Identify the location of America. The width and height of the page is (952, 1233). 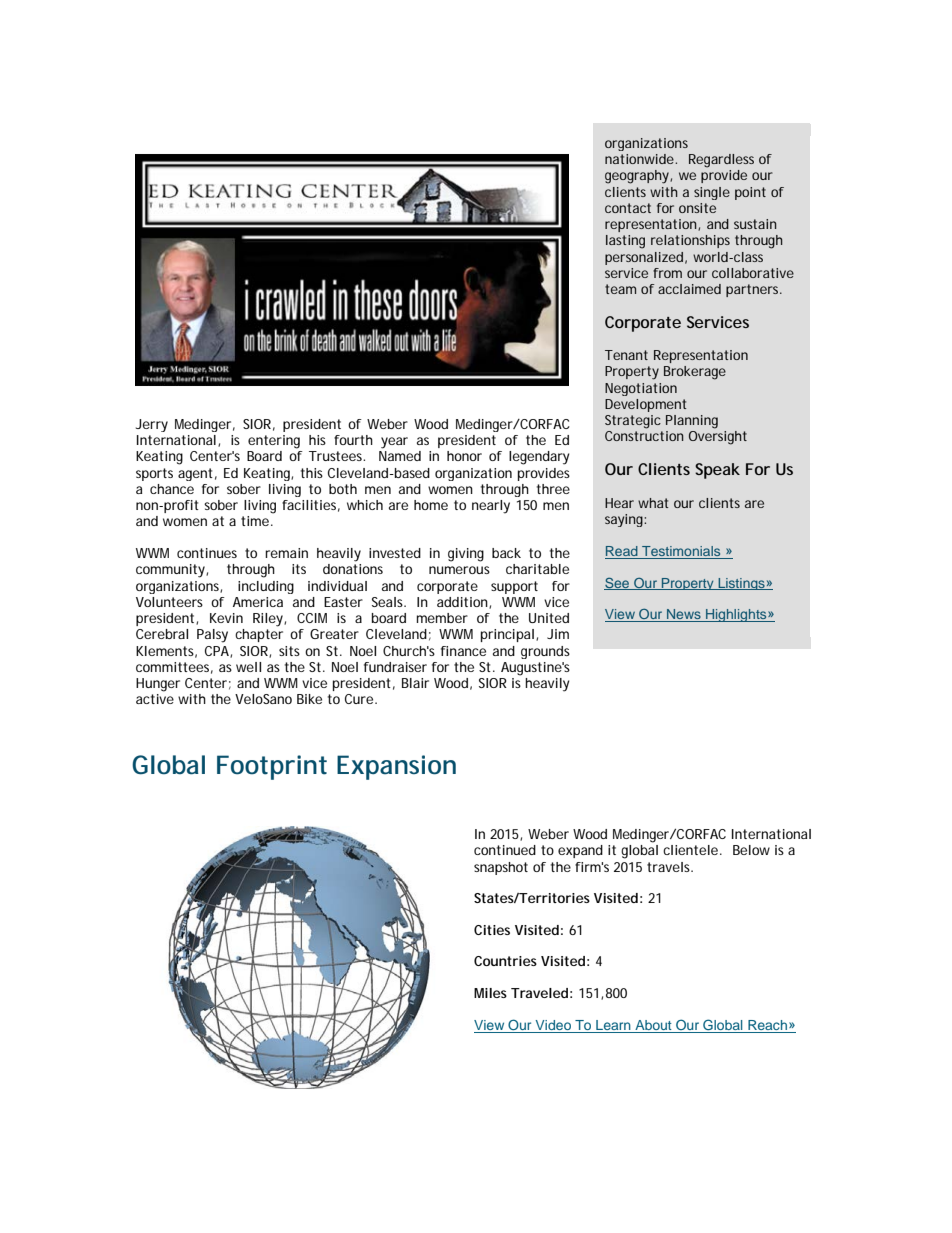
(258, 602).
